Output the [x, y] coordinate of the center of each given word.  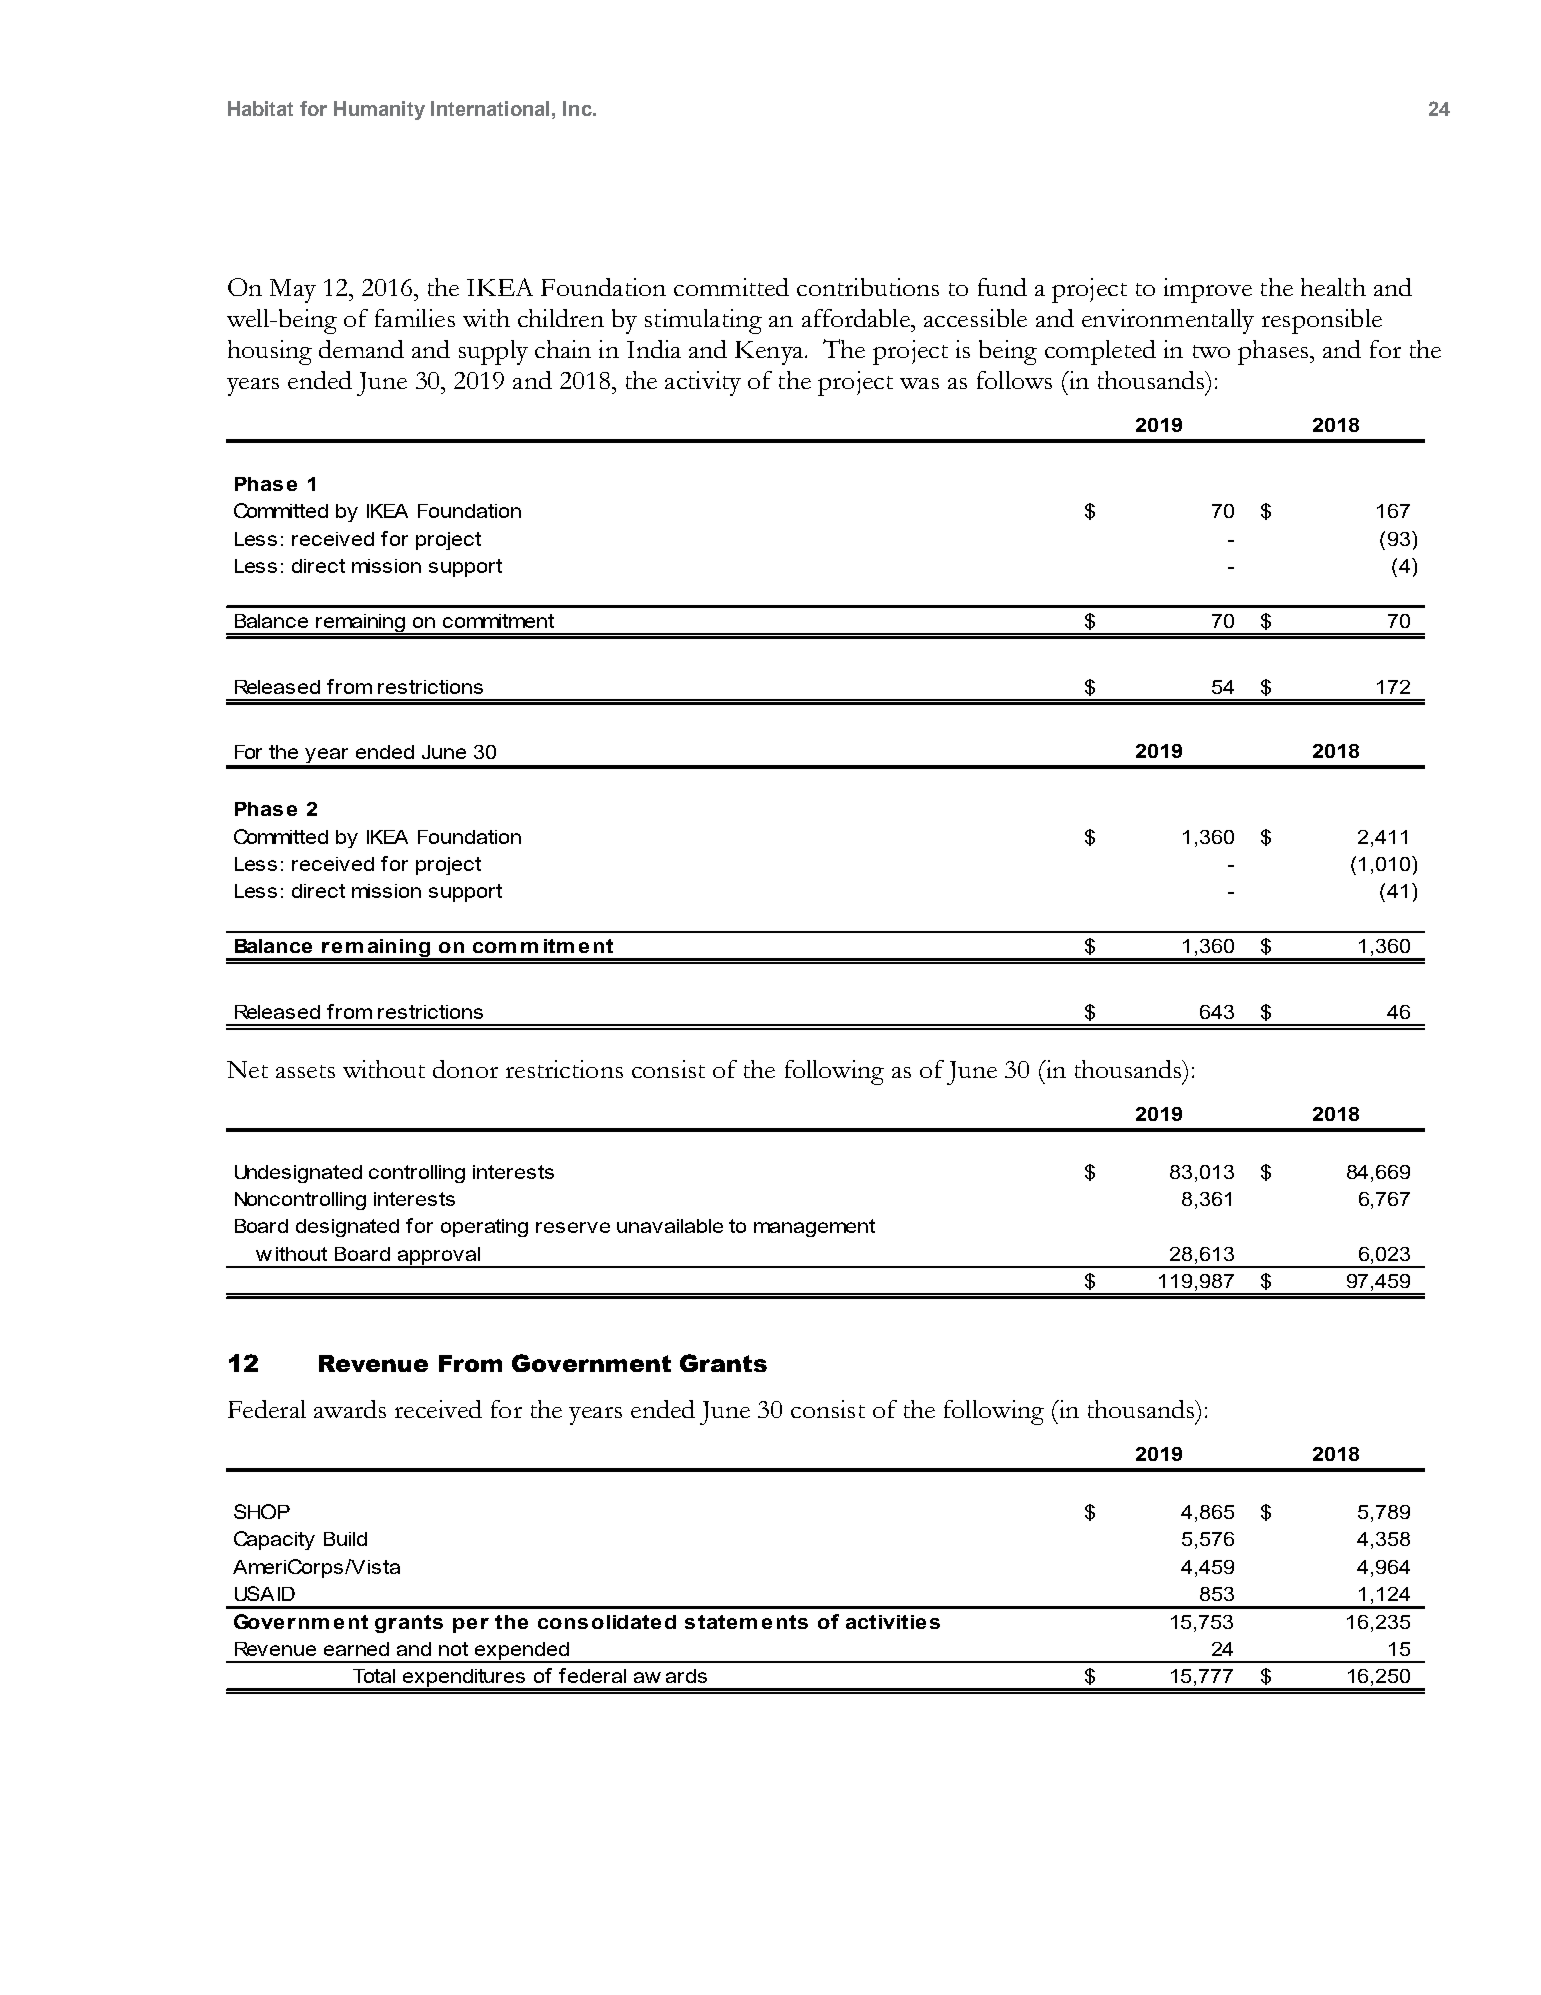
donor [465, 1069]
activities [893, 1622]
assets [305, 1071]
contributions [868, 287]
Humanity [379, 110]
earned [356, 1649]
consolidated [607, 1622]
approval [439, 1257]
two [1211, 351]
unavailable [670, 1226]
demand [361, 349]
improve [1208, 290]
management [814, 1228]
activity [703, 383]
